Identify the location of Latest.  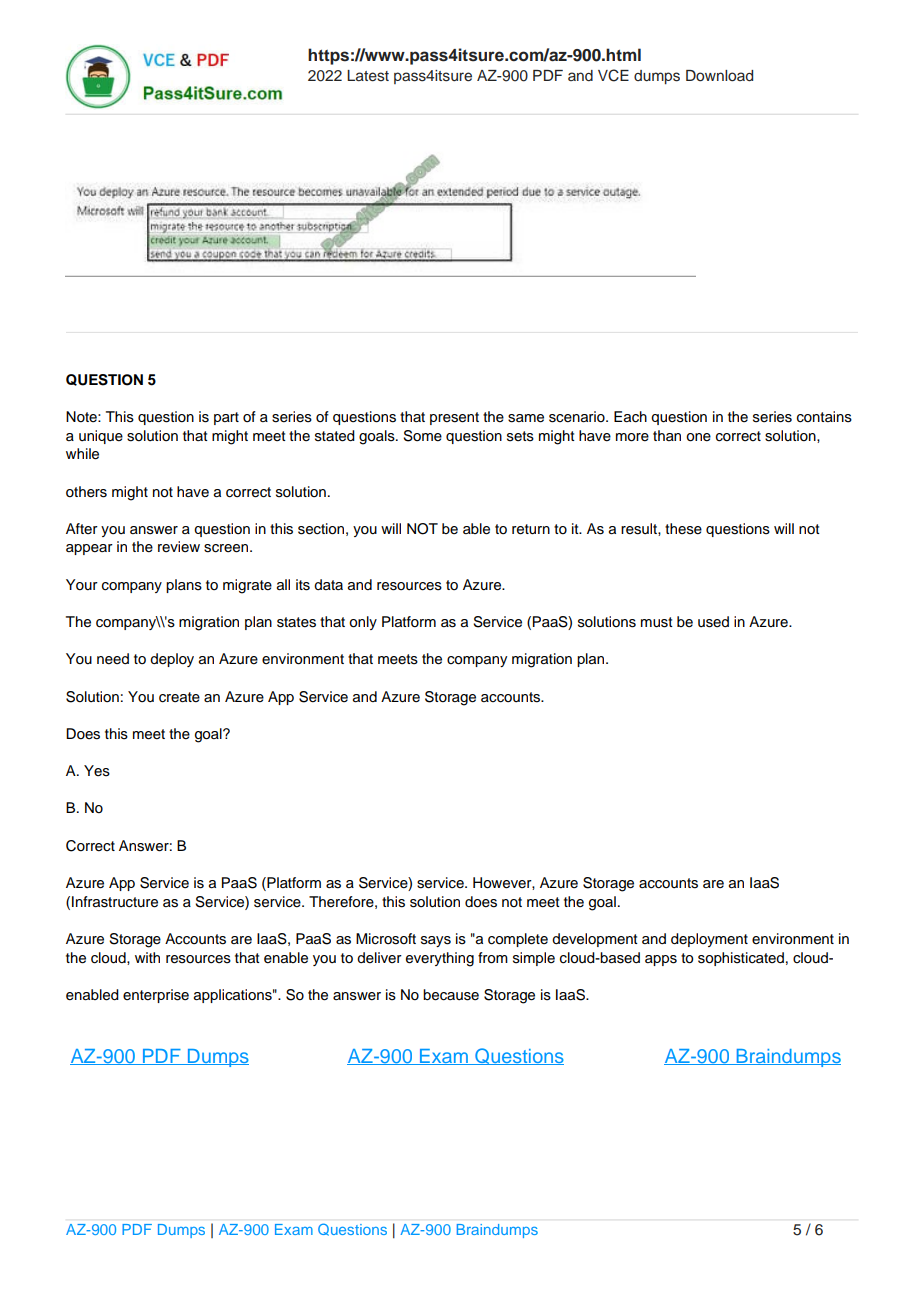
(368, 76).
